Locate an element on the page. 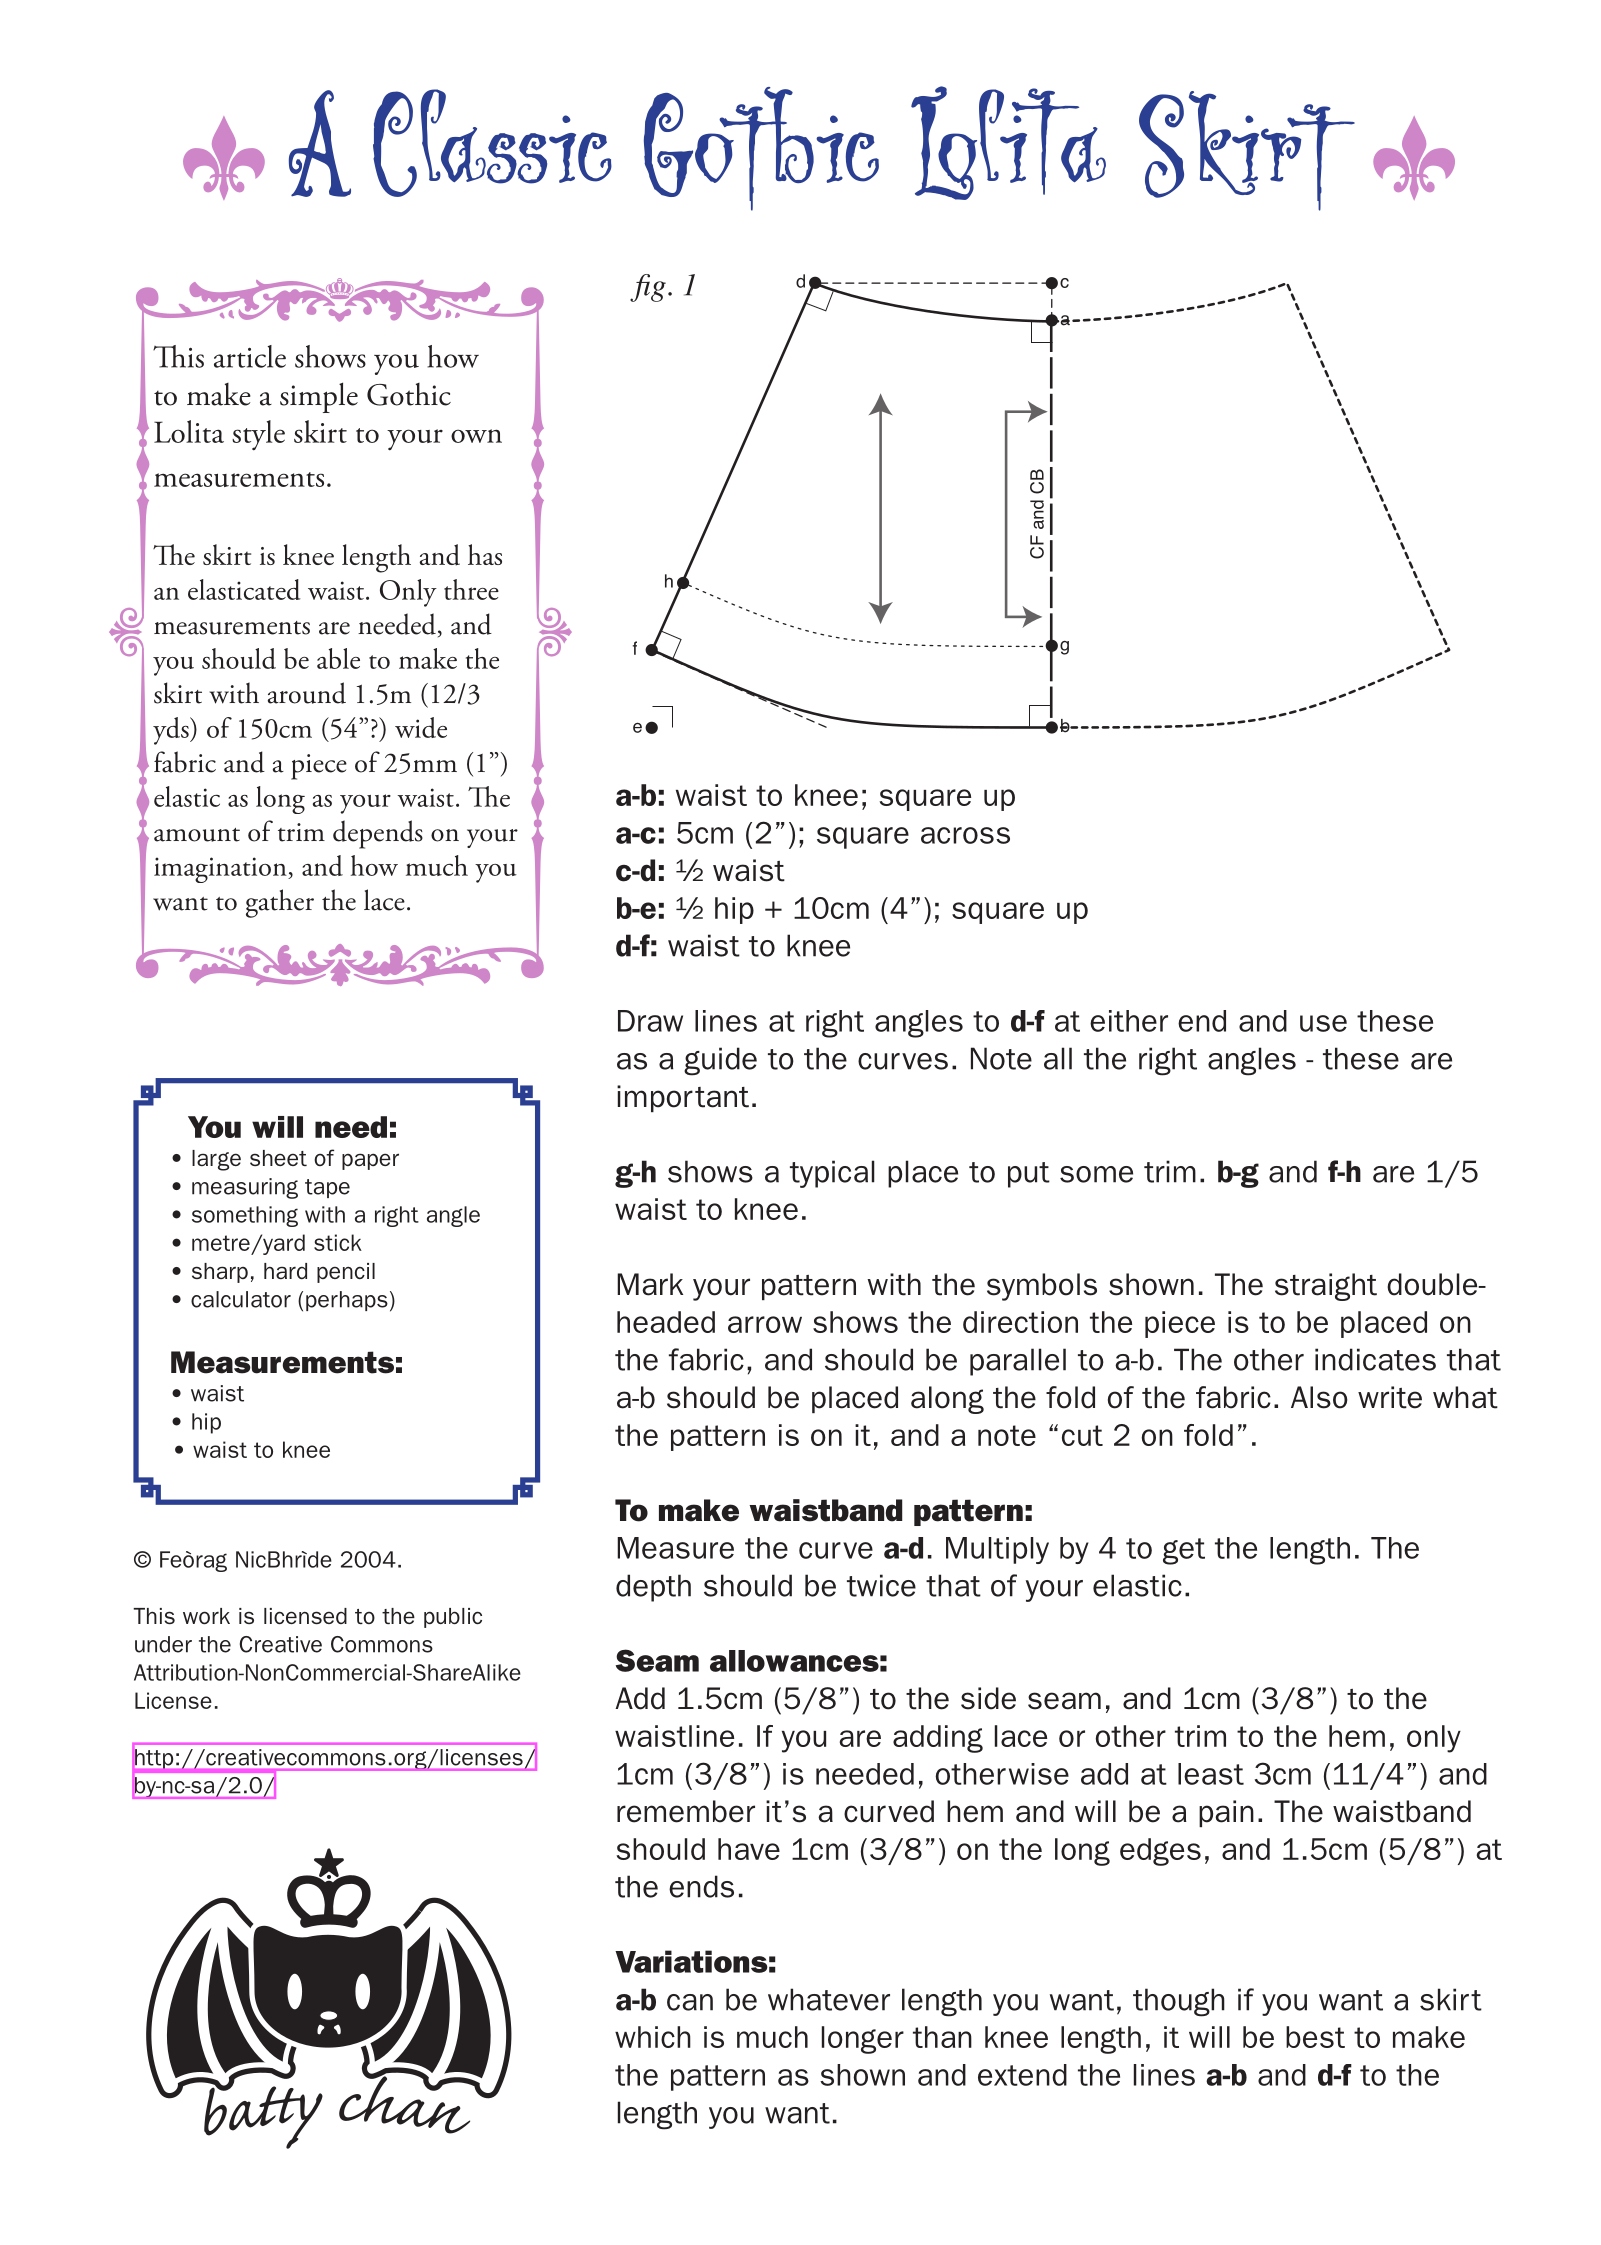  amount is located at coordinates (197, 835).
